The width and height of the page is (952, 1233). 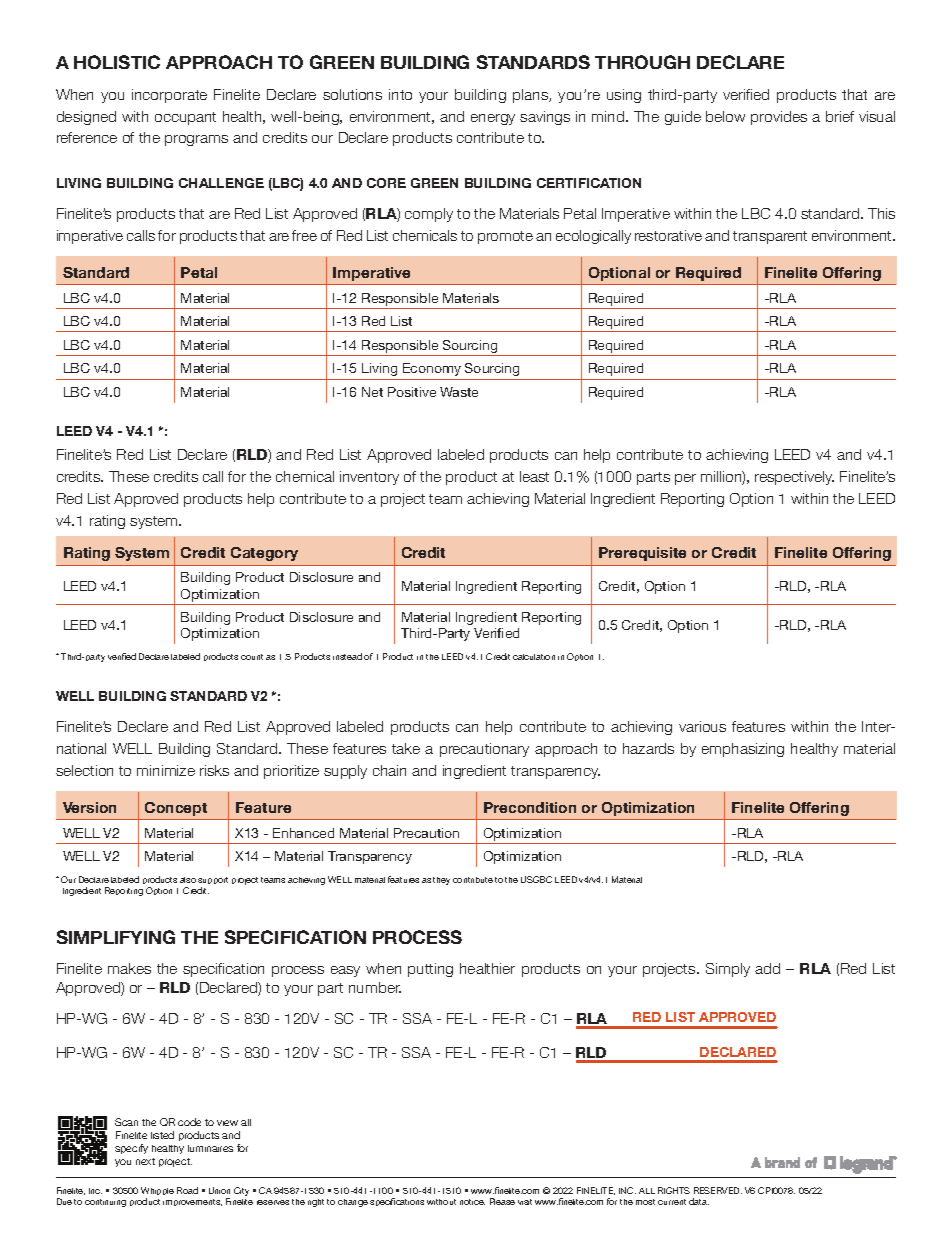 I want to click on free, so click(x=304, y=235).
